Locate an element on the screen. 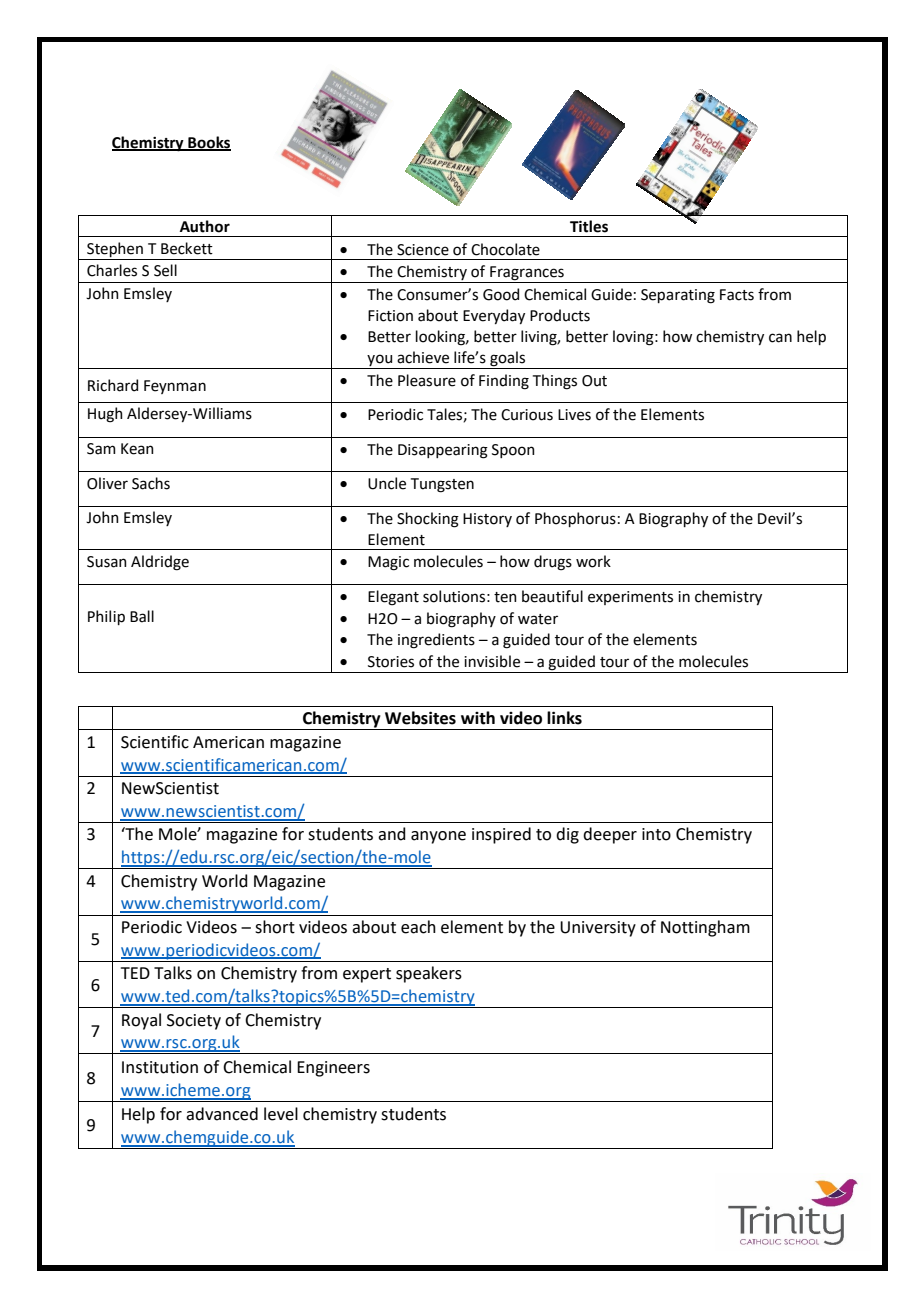 The width and height of the screenshot is (924, 1307). Feynman is located at coordinates (175, 387).
